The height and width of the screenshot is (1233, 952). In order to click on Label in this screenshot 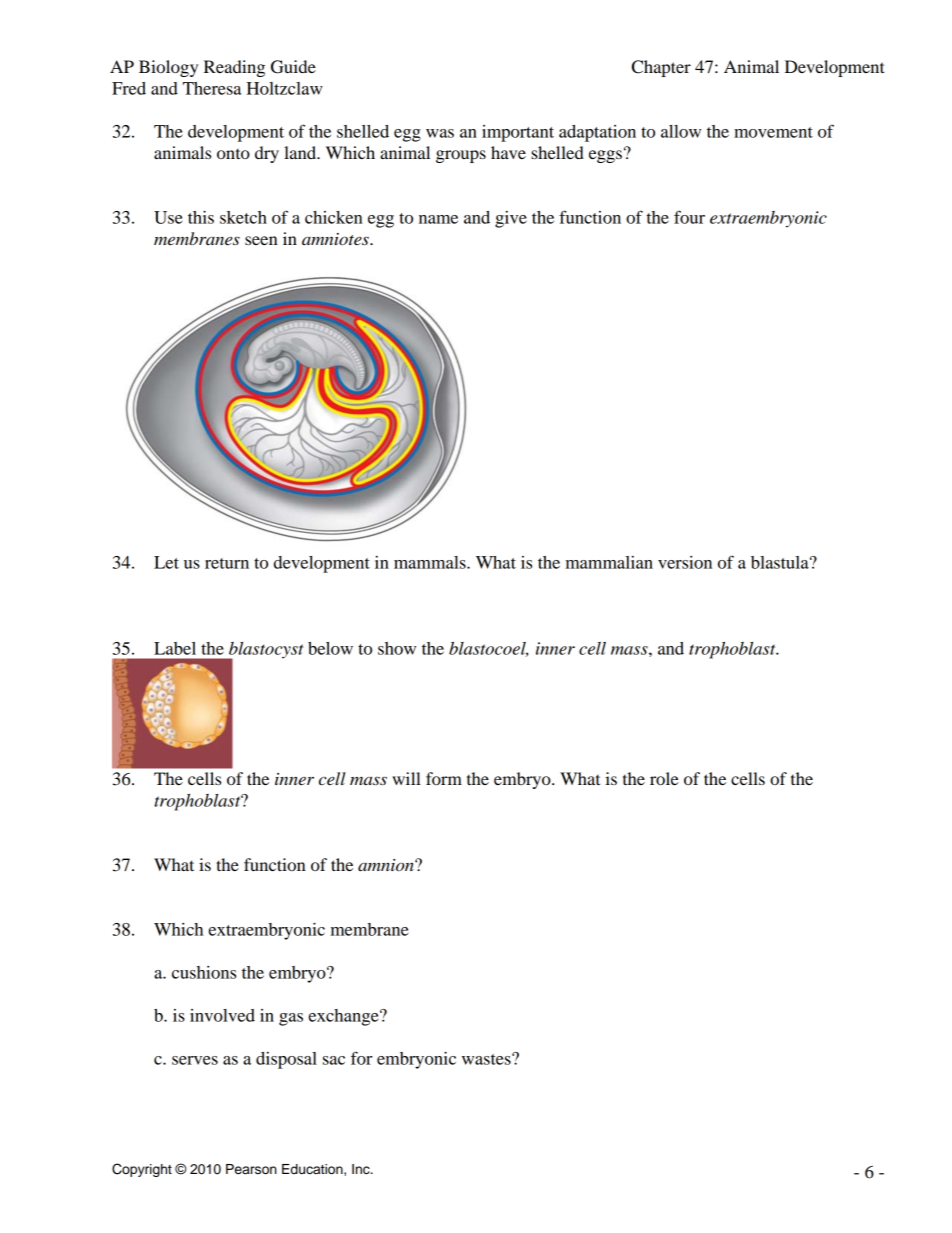, I will do `click(175, 648)`.
